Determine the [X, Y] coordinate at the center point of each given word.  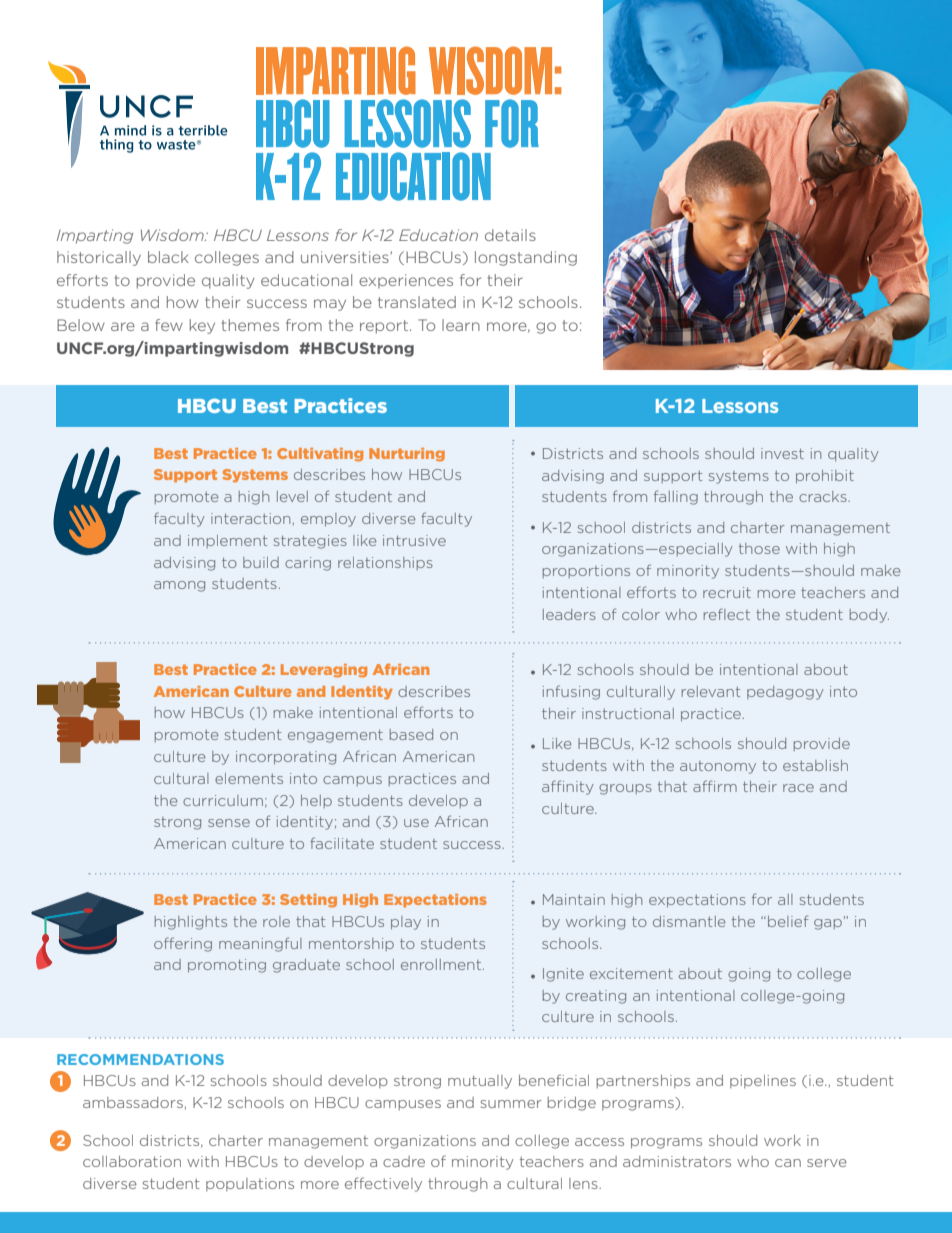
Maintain [574, 899]
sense [229, 823]
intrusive [414, 540]
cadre [404, 1161]
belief [788, 921]
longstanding [526, 258]
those [759, 548]
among [179, 586]
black [168, 257]
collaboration [132, 1161]
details [510, 235]
